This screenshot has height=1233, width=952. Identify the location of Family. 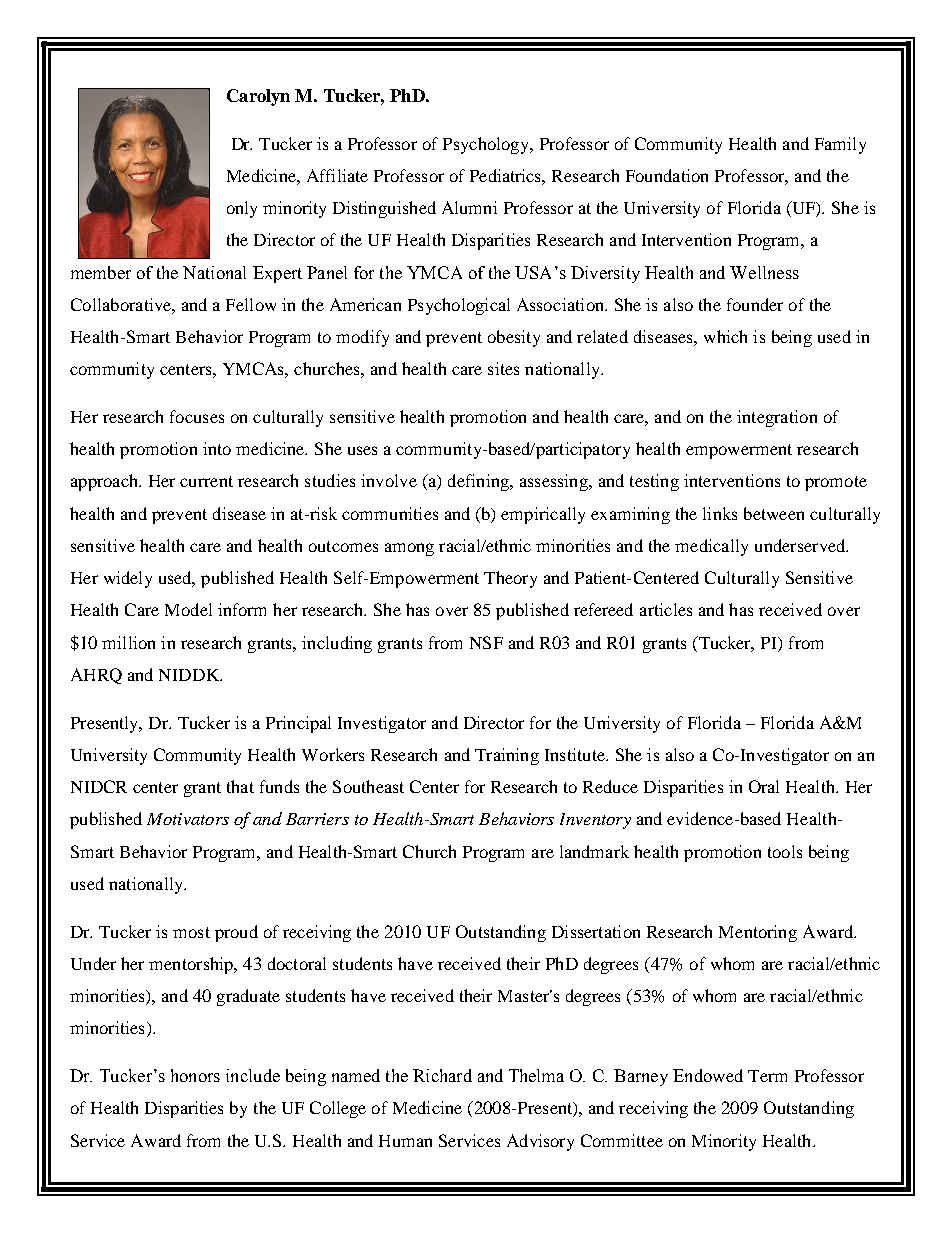
(840, 145).
